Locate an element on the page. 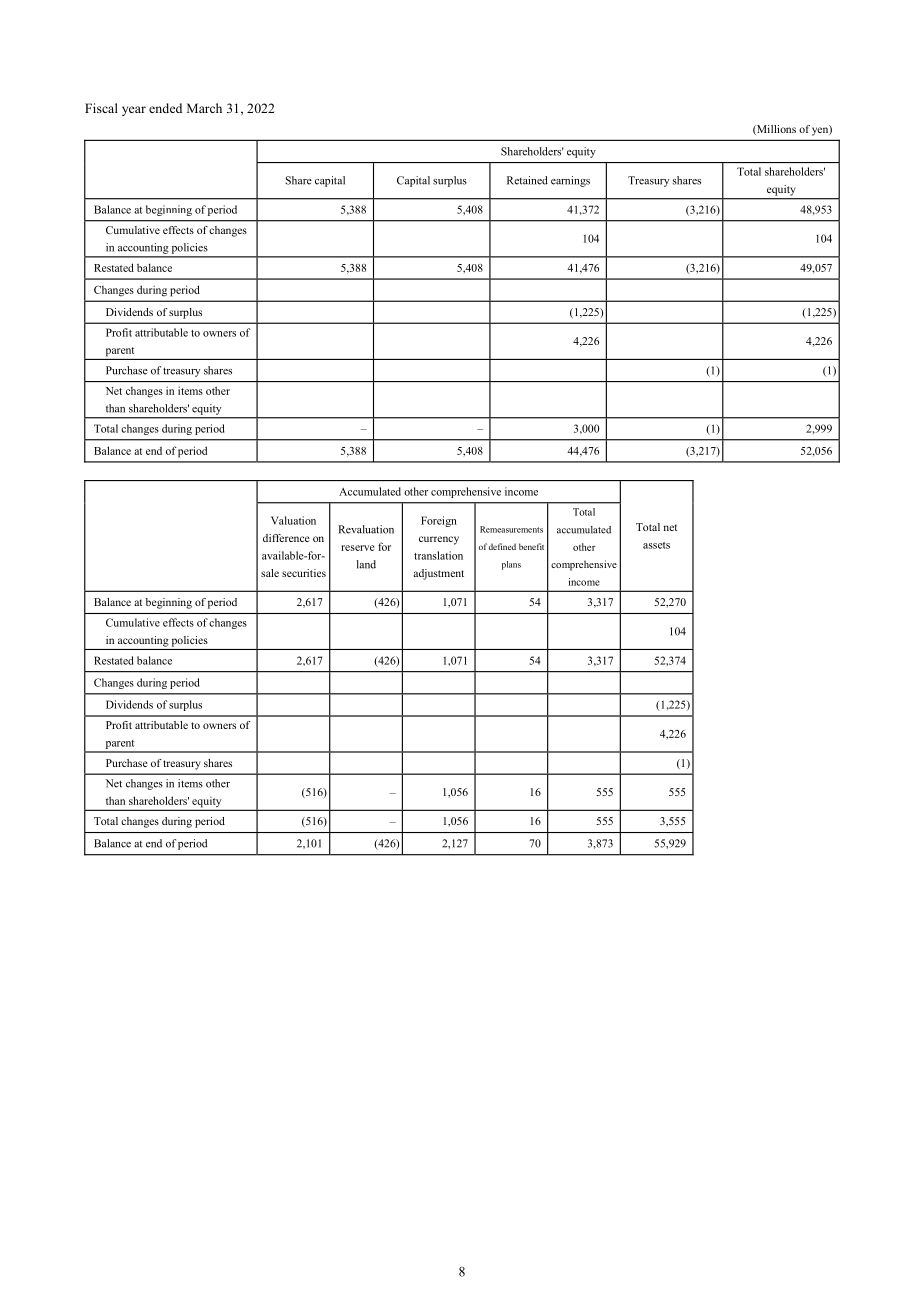 This page has height=1308, width=924. difference is located at coordinates (286, 538).
